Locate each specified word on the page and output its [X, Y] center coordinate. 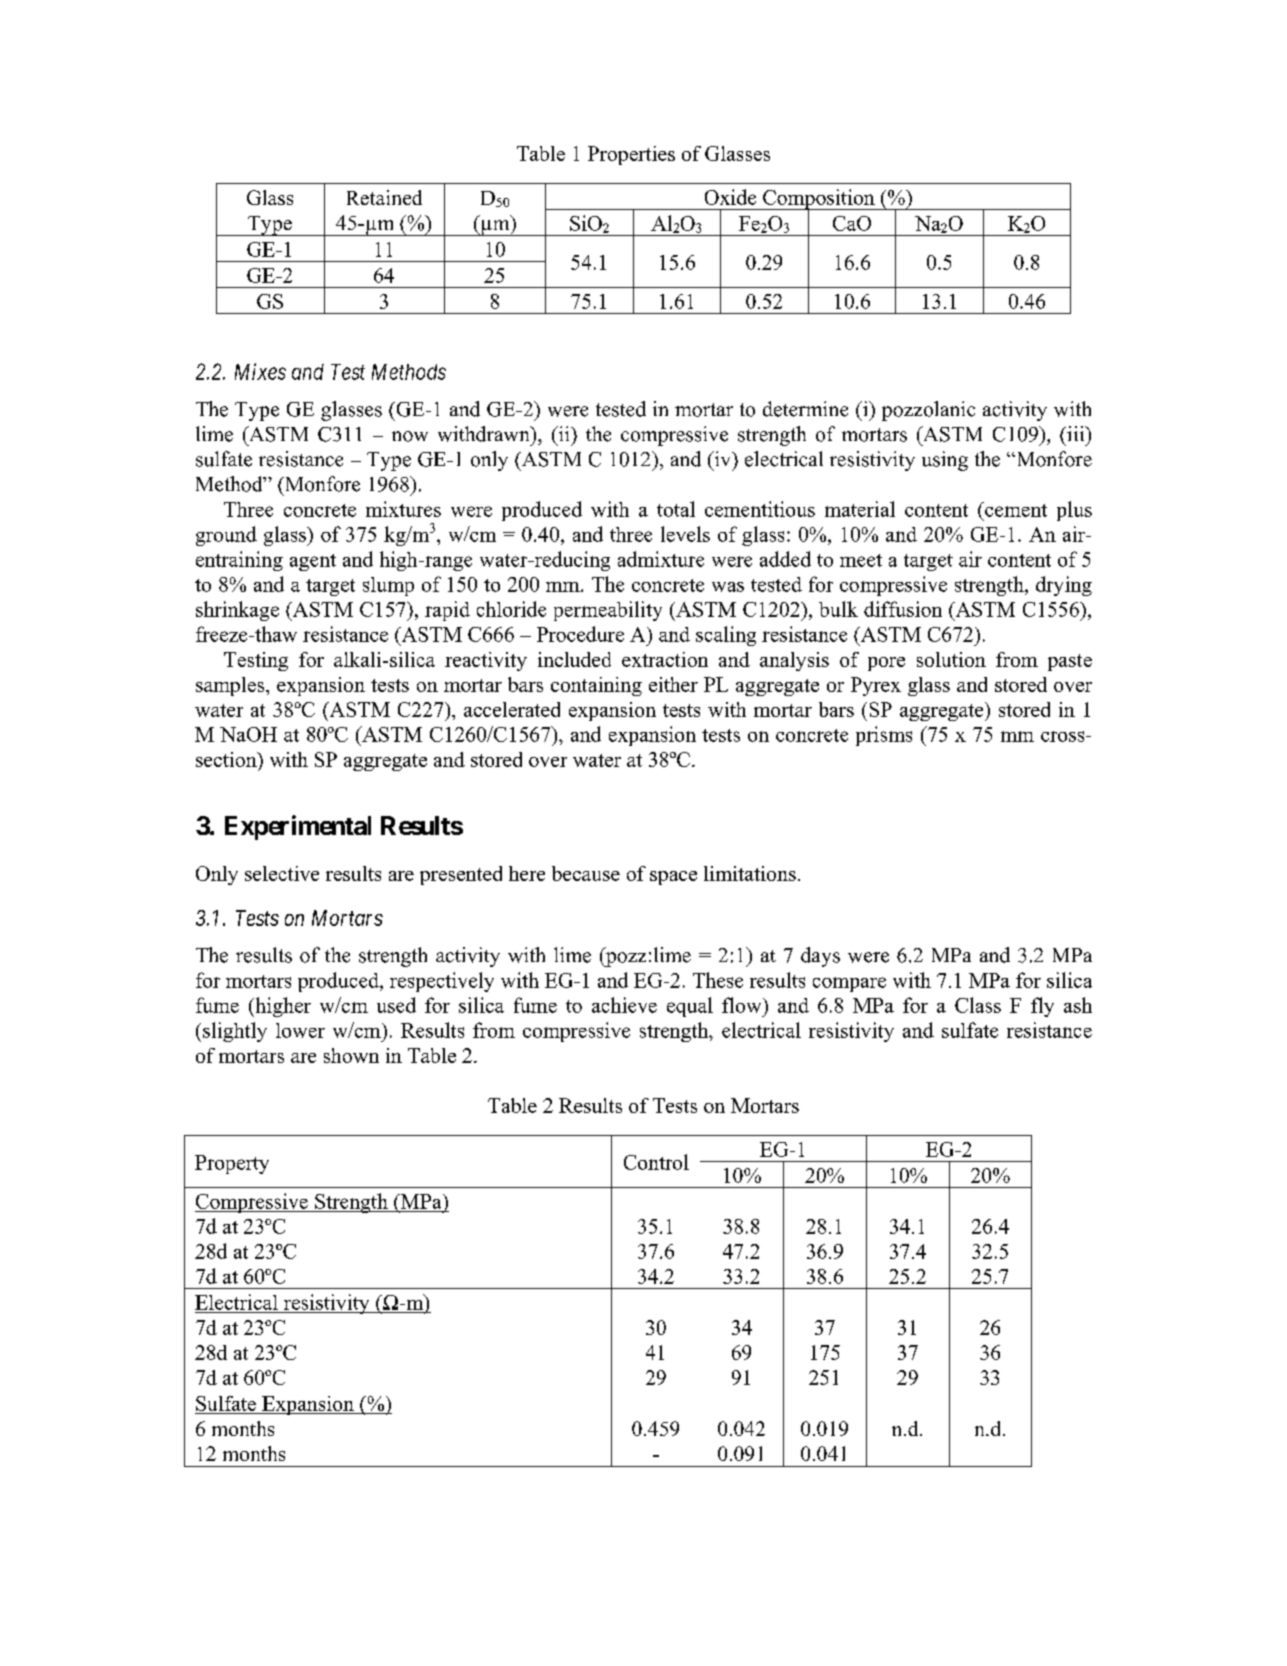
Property [232, 1164]
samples [231, 686]
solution [951, 659]
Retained [384, 197]
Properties [631, 155]
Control [656, 1162]
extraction [665, 659]
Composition [819, 200]
